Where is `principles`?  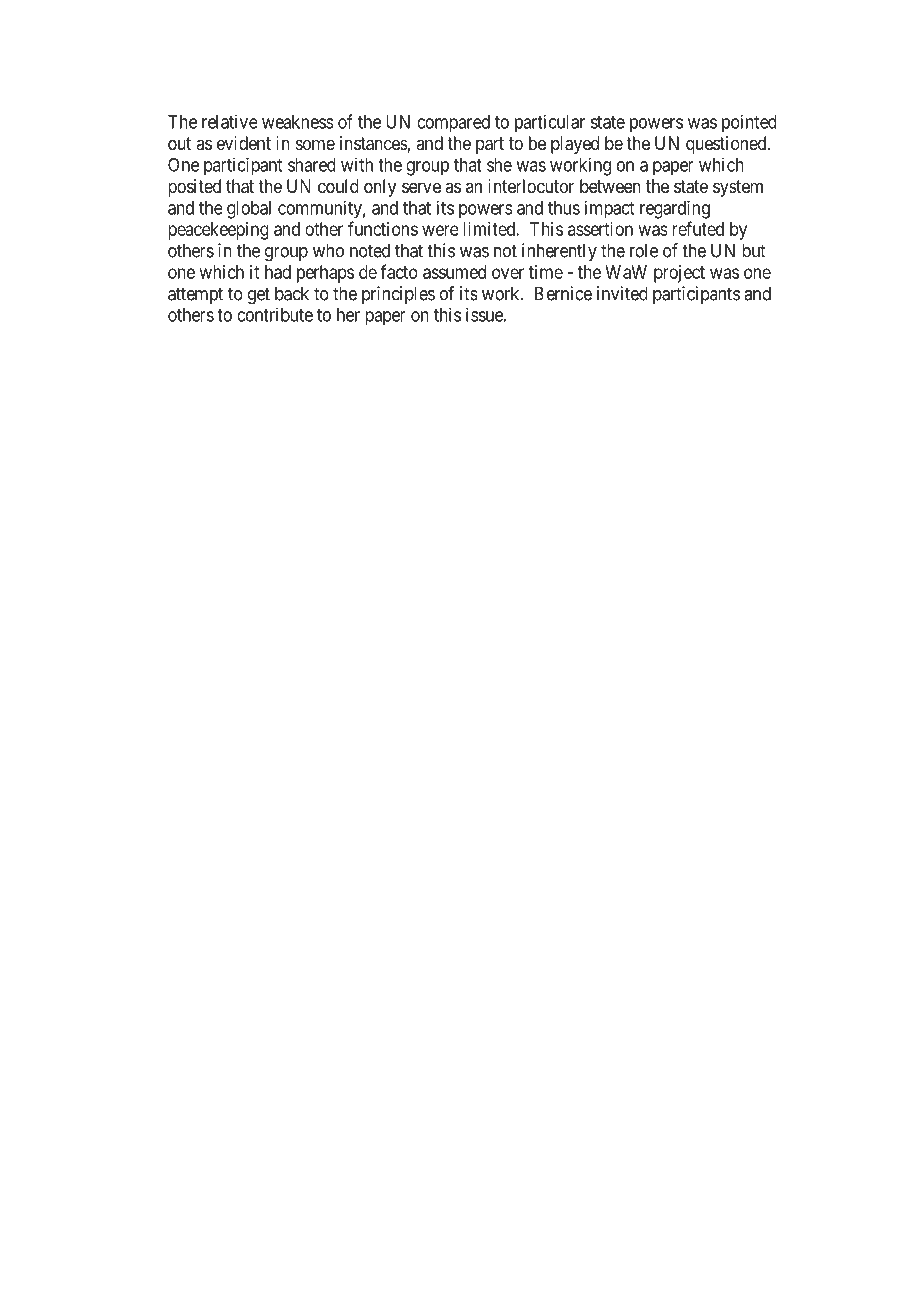
principles is located at coordinates (398, 295).
